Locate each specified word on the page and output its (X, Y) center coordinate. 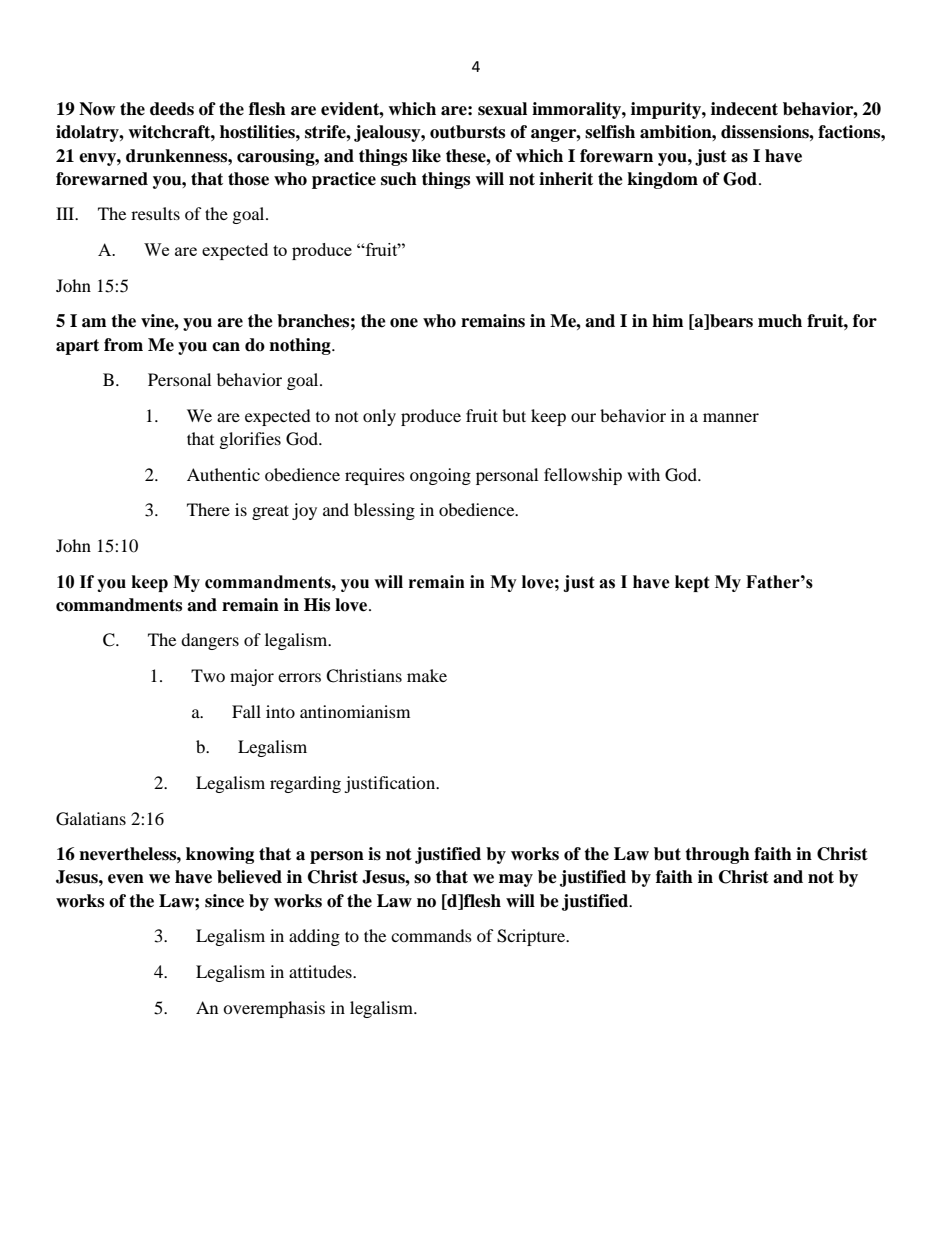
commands (431, 935)
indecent (744, 109)
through (717, 855)
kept (692, 583)
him (668, 320)
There (208, 509)
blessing (384, 511)
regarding (305, 784)
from (123, 345)
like (426, 156)
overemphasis (274, 1009)
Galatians (91, 819)
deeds (172, 109)
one (404, 323)
